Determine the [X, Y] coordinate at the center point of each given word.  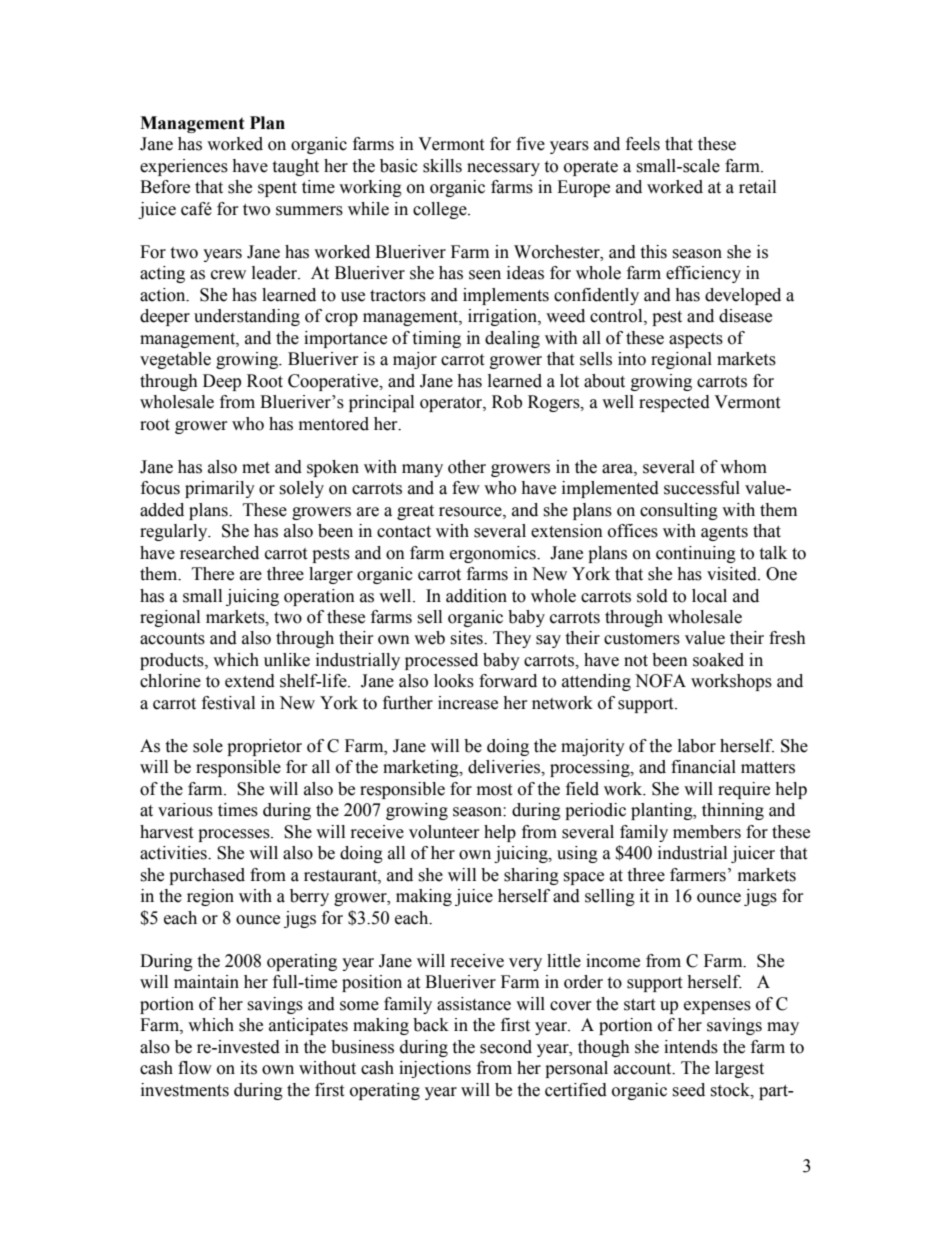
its [248, 1068]
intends [691, 1047]
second [506, 1047]
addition [476, 596]
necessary [503, 169]
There [213, 574]
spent [277, 189]
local [709, 596]
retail [757, 187]
